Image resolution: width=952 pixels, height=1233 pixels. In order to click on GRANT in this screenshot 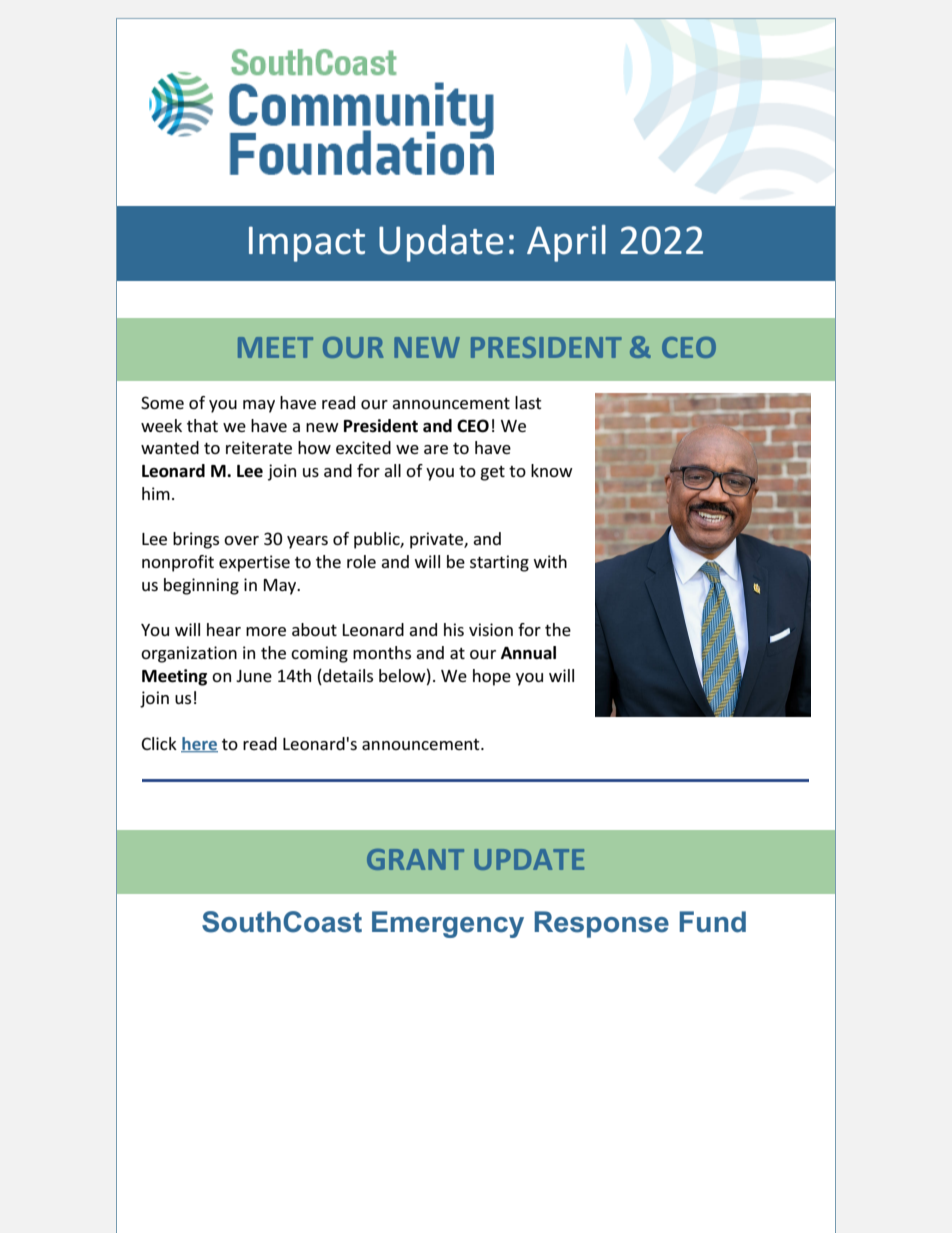, I will do `click(415, 859)`.
